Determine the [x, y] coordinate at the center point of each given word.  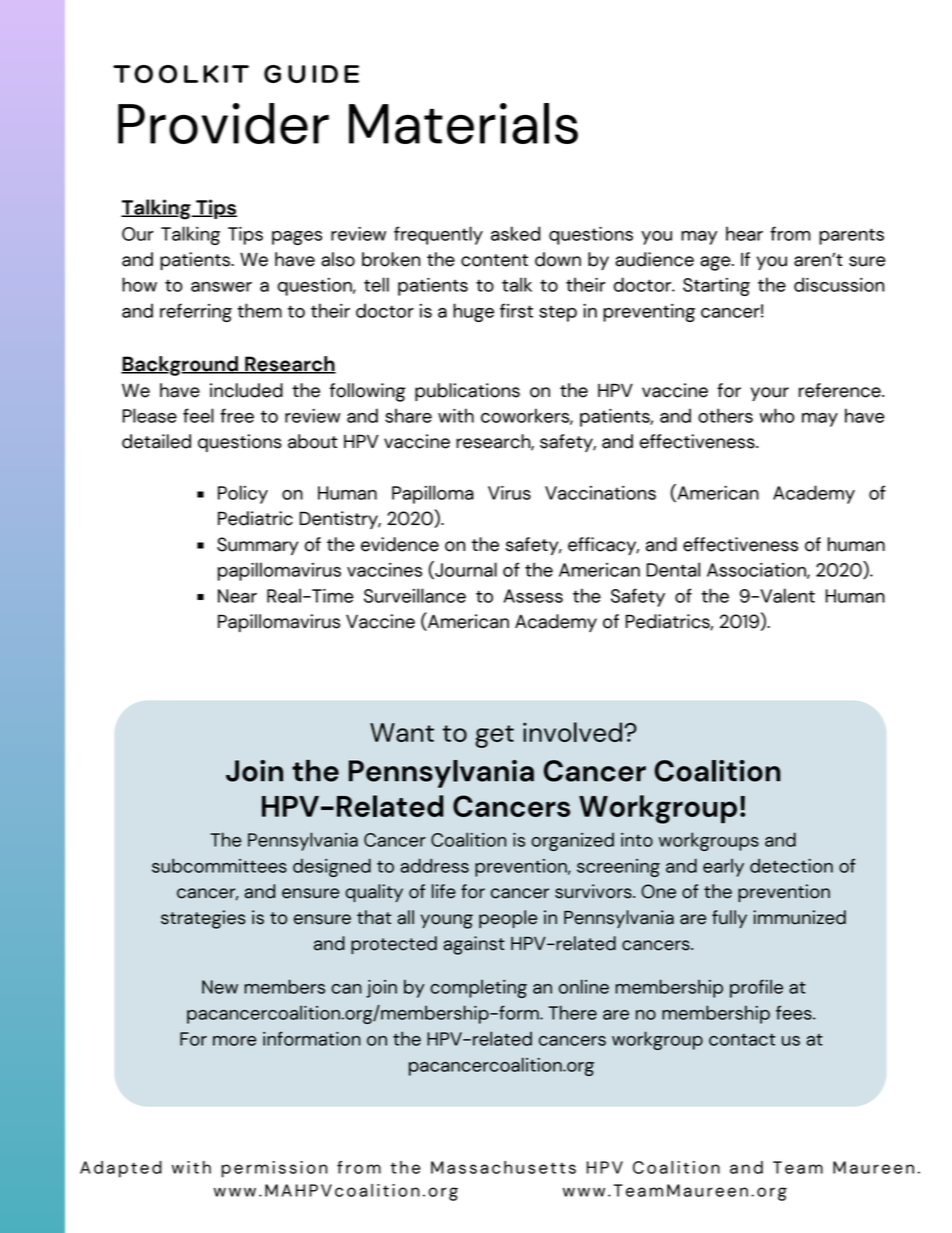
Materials [463, 123]
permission [274, 1169]
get [494, 736]
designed [332, 867]
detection [791, 865]
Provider [223, 123]
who [777, 415]
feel [198, 415]
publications [467, 392]
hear [744, 233]
